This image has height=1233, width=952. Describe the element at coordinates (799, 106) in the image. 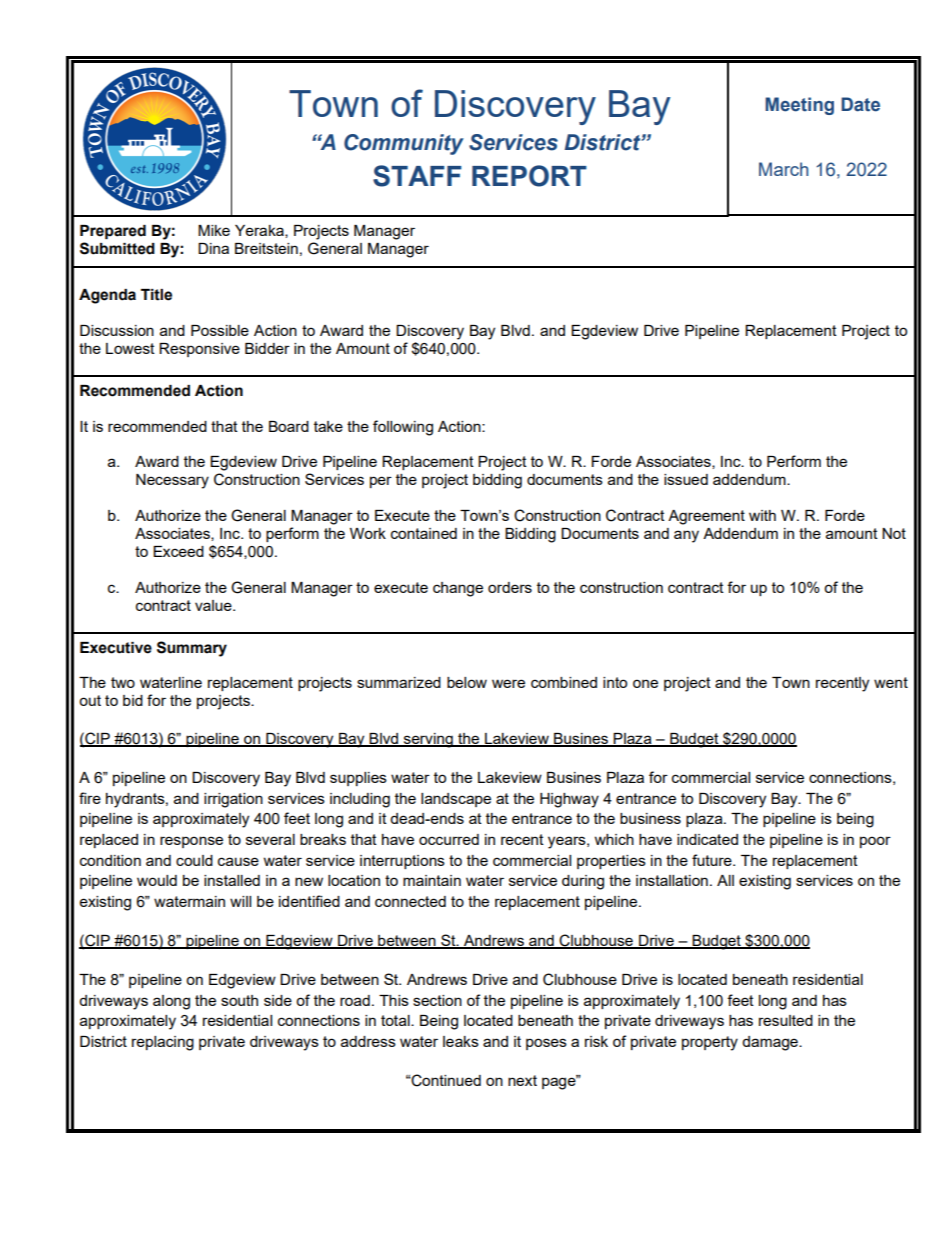

I see `Meeting` at that location.
